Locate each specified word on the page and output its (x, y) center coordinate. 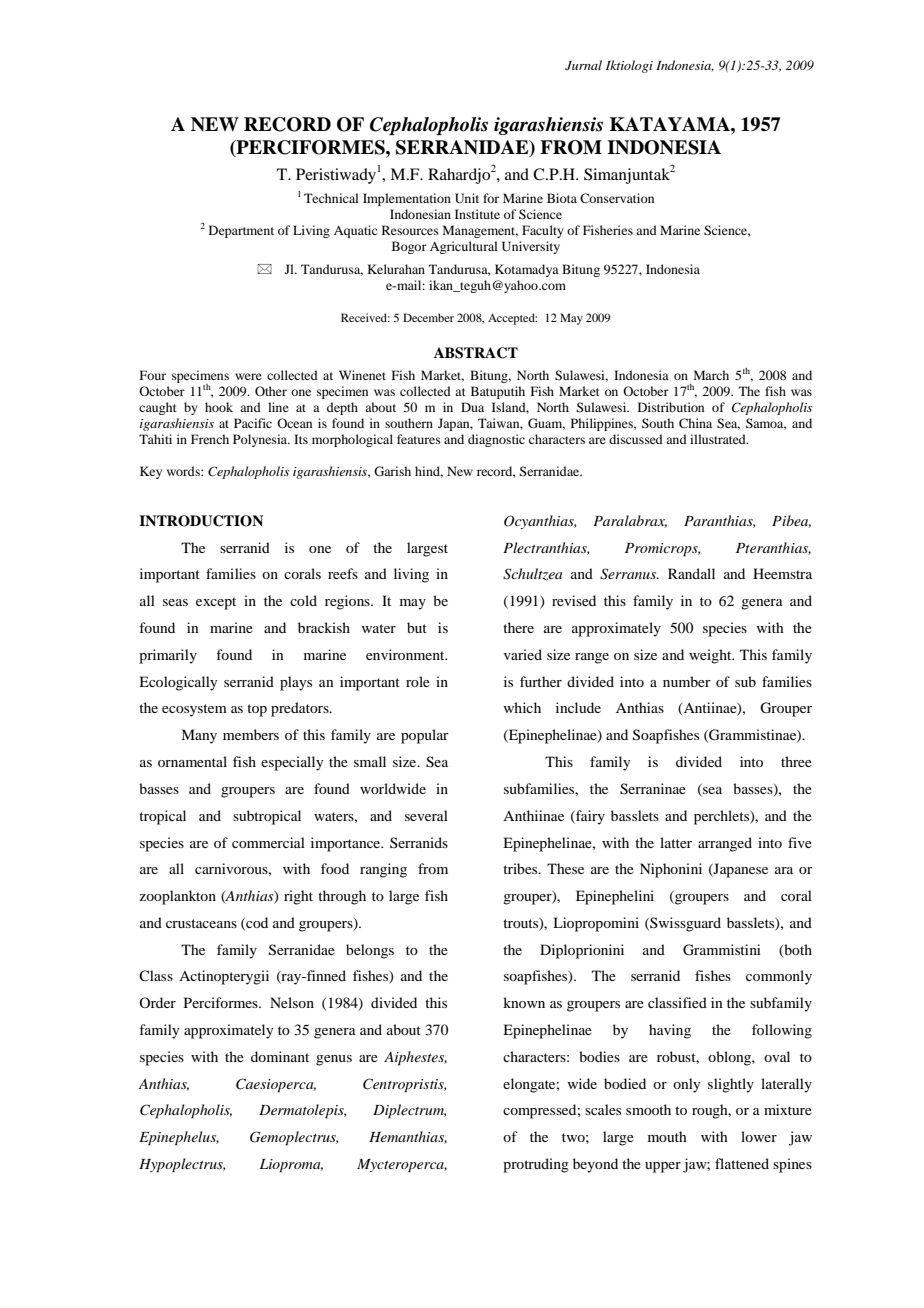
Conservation (617, 198)
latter (676, 842)
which (522, 707)
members (251, 734)
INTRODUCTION (201, 521)
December (428, 317)
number (687, 681)
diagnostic (496, 440)
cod (256, 923)
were (248, 376)
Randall (691, 573)
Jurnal (583, 65)
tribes (521, 868)
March (711, 375)
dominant (280, 1056)
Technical (331, 198)
